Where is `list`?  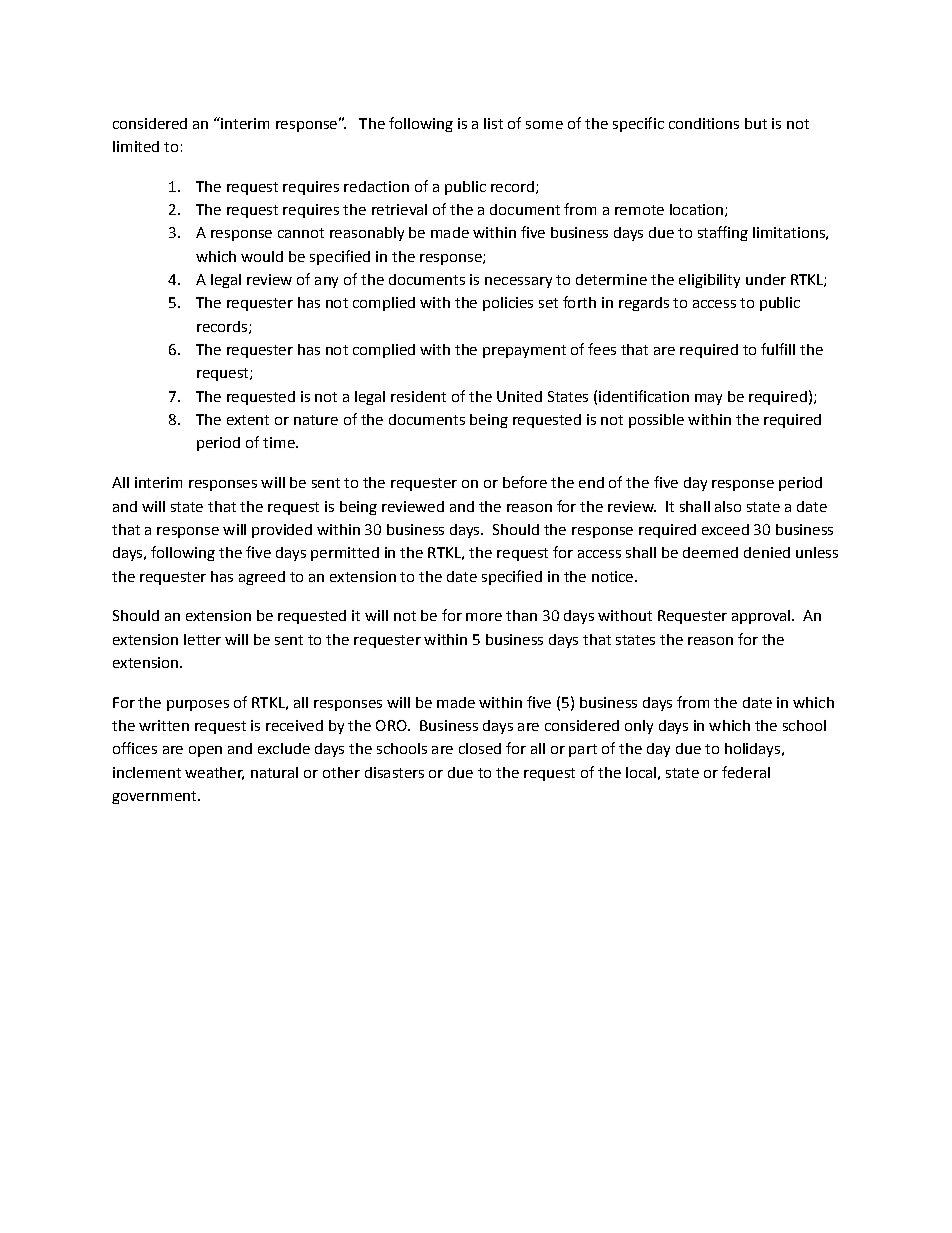
list is located at coordinates (493, 123).
